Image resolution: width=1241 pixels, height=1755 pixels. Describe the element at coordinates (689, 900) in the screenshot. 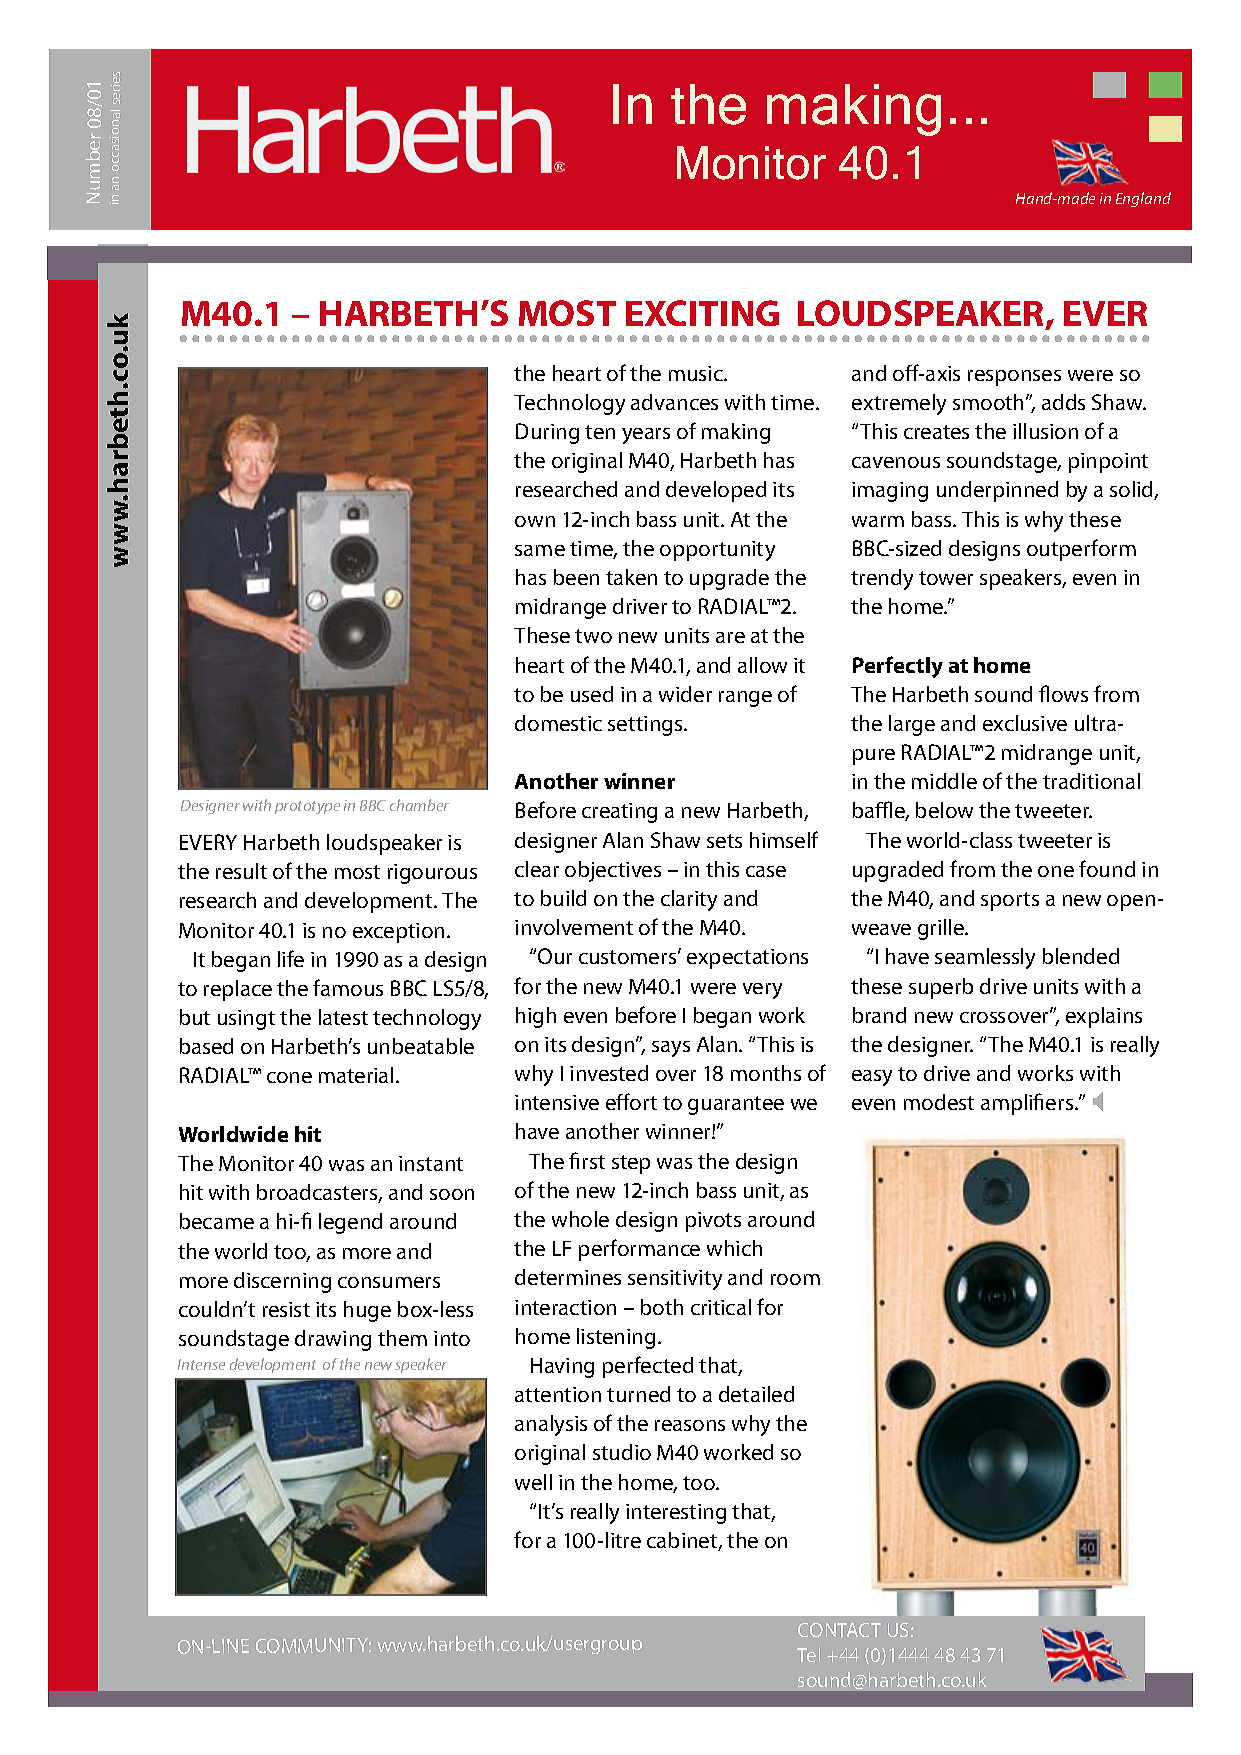

I see `clarity` at that location.
